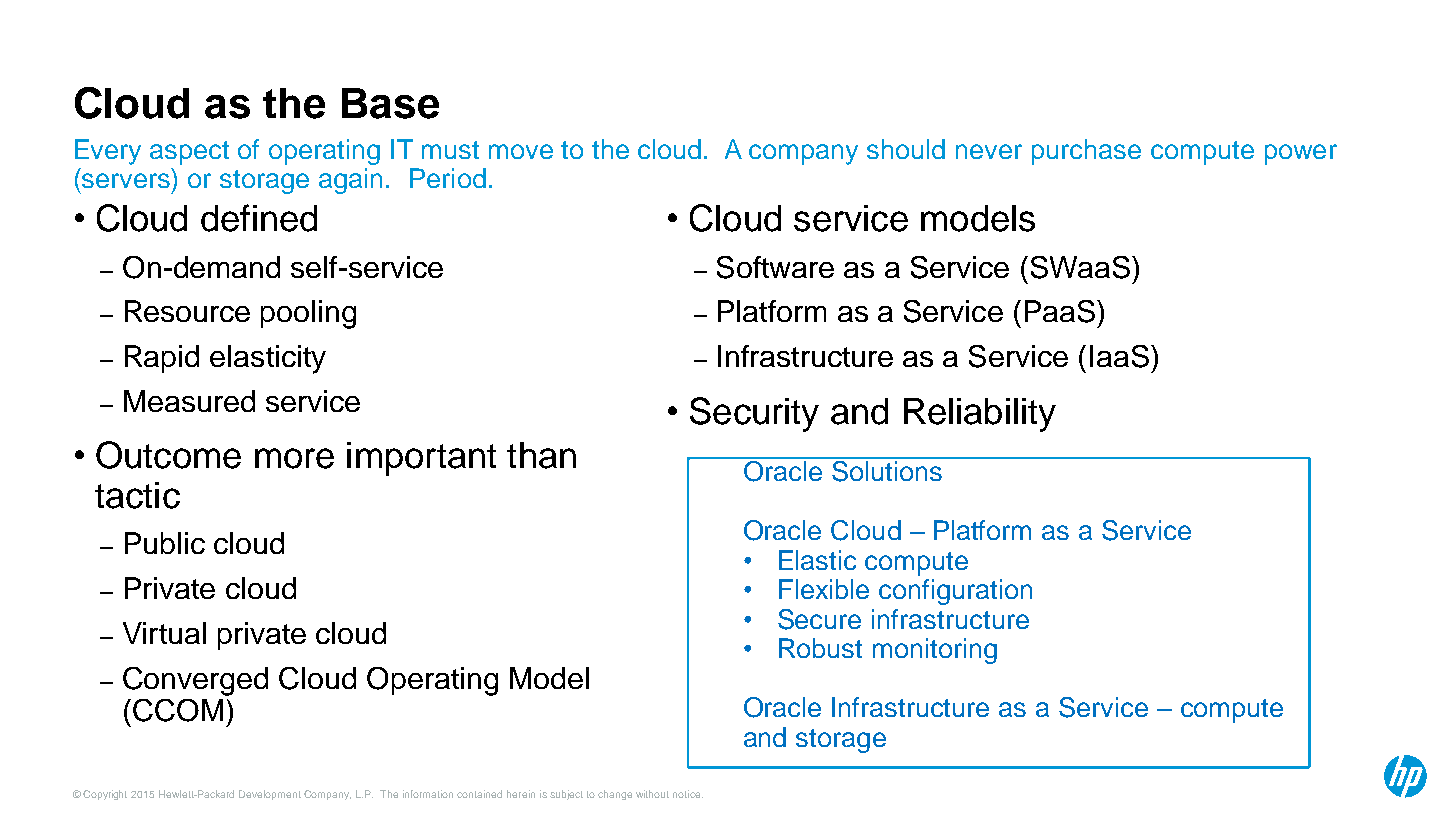 Image resolution: width=1456 pixels, height=819 pixels. What do you see at coordinates (1086, 152) in the screenshot?
I see `purchase` at bounding box center [1086, 152].
